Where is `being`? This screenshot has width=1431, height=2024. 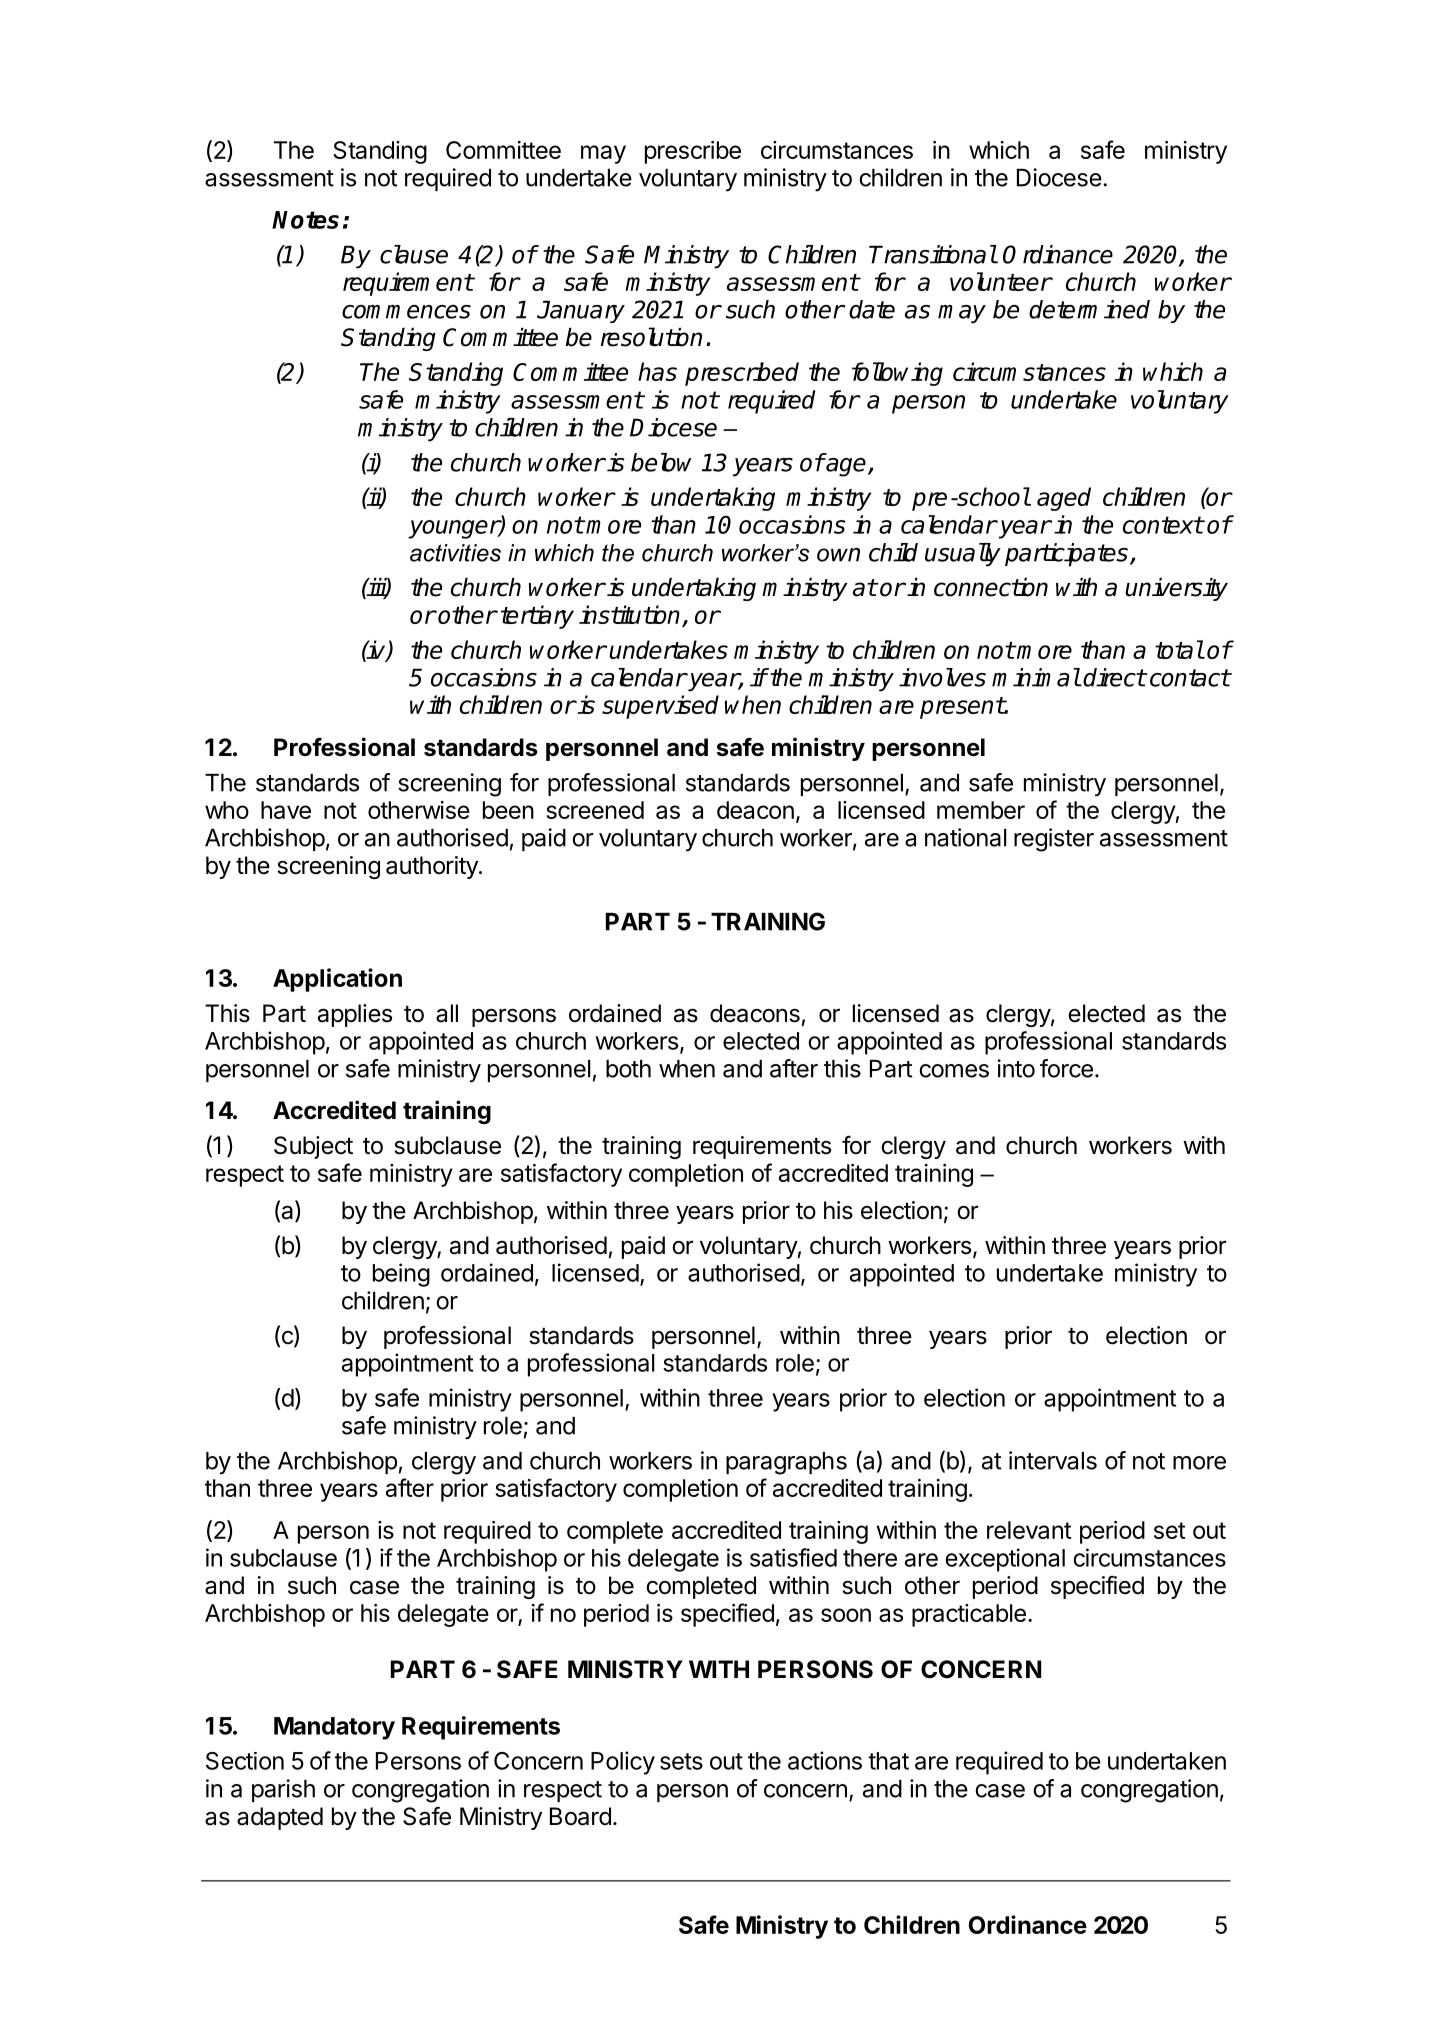
being is located at coordinates (401, 1275).
